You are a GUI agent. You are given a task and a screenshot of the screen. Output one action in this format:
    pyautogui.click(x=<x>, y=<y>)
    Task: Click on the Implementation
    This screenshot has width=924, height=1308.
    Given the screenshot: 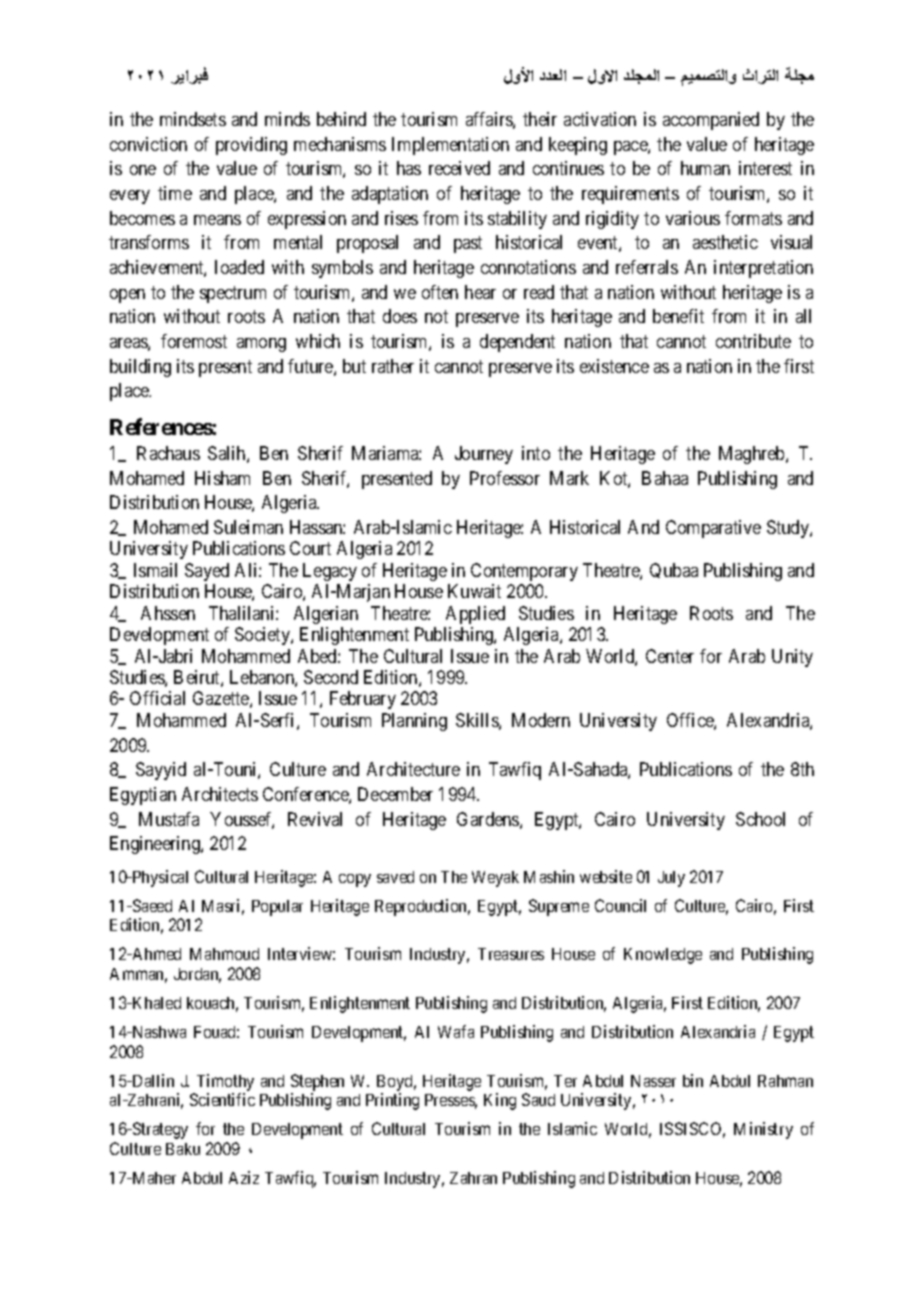 What is the action you would take?
    pyautogui.click(x=450, y=146)
